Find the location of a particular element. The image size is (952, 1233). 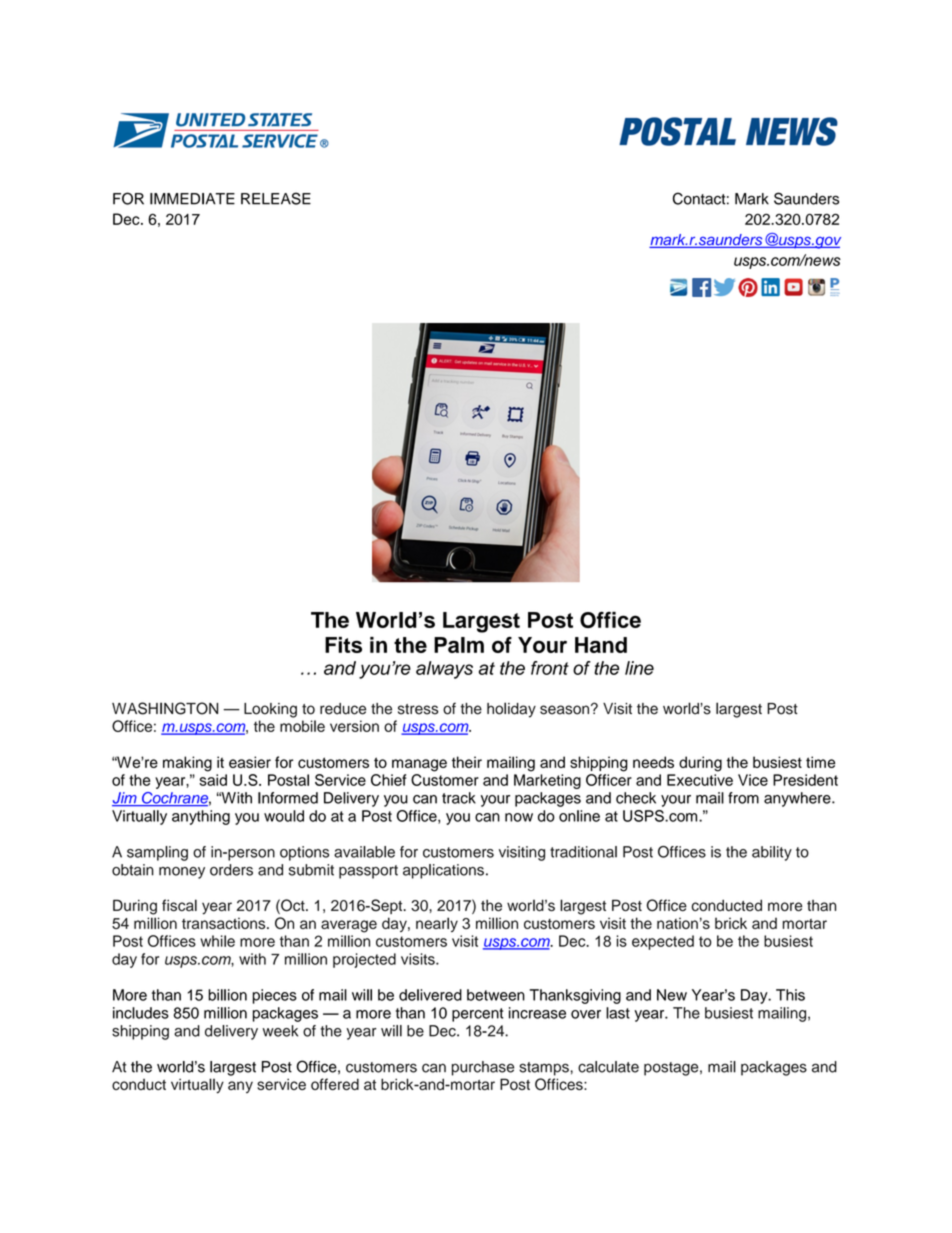

Hand is located at coordinates (601, 645).
